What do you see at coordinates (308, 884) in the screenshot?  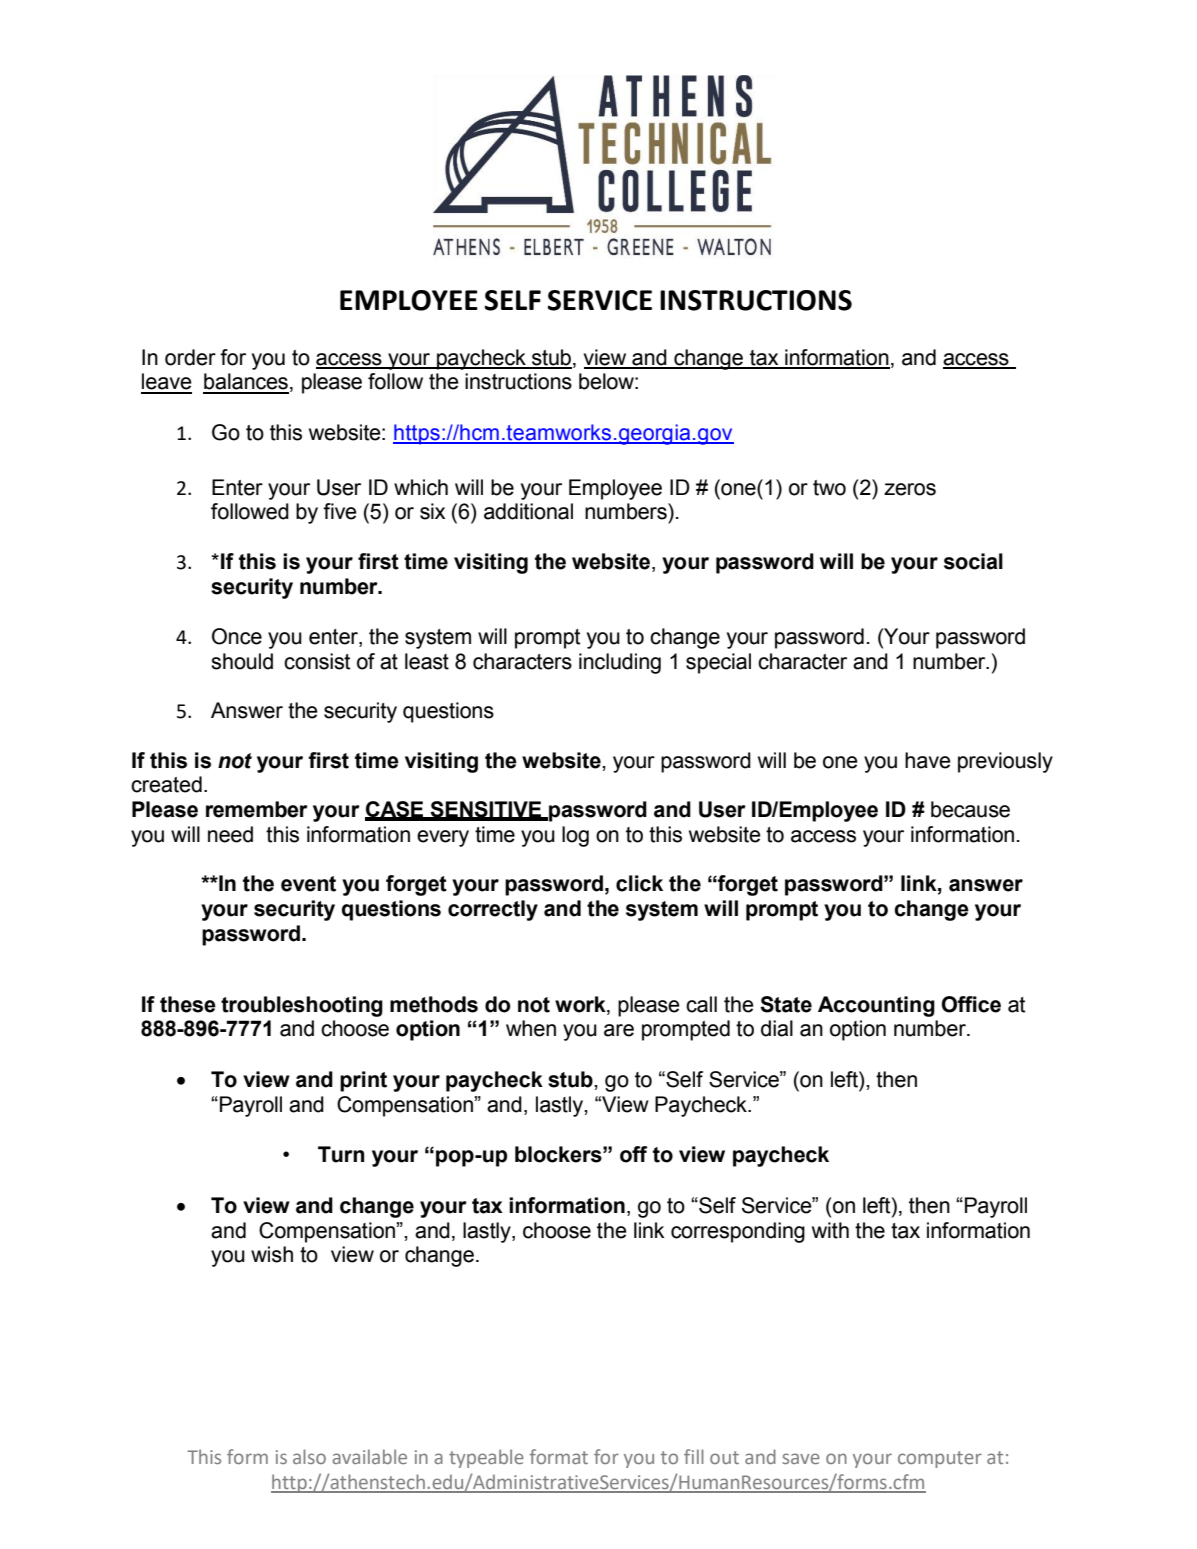 I see `event` at bounding box center [308, 884].
